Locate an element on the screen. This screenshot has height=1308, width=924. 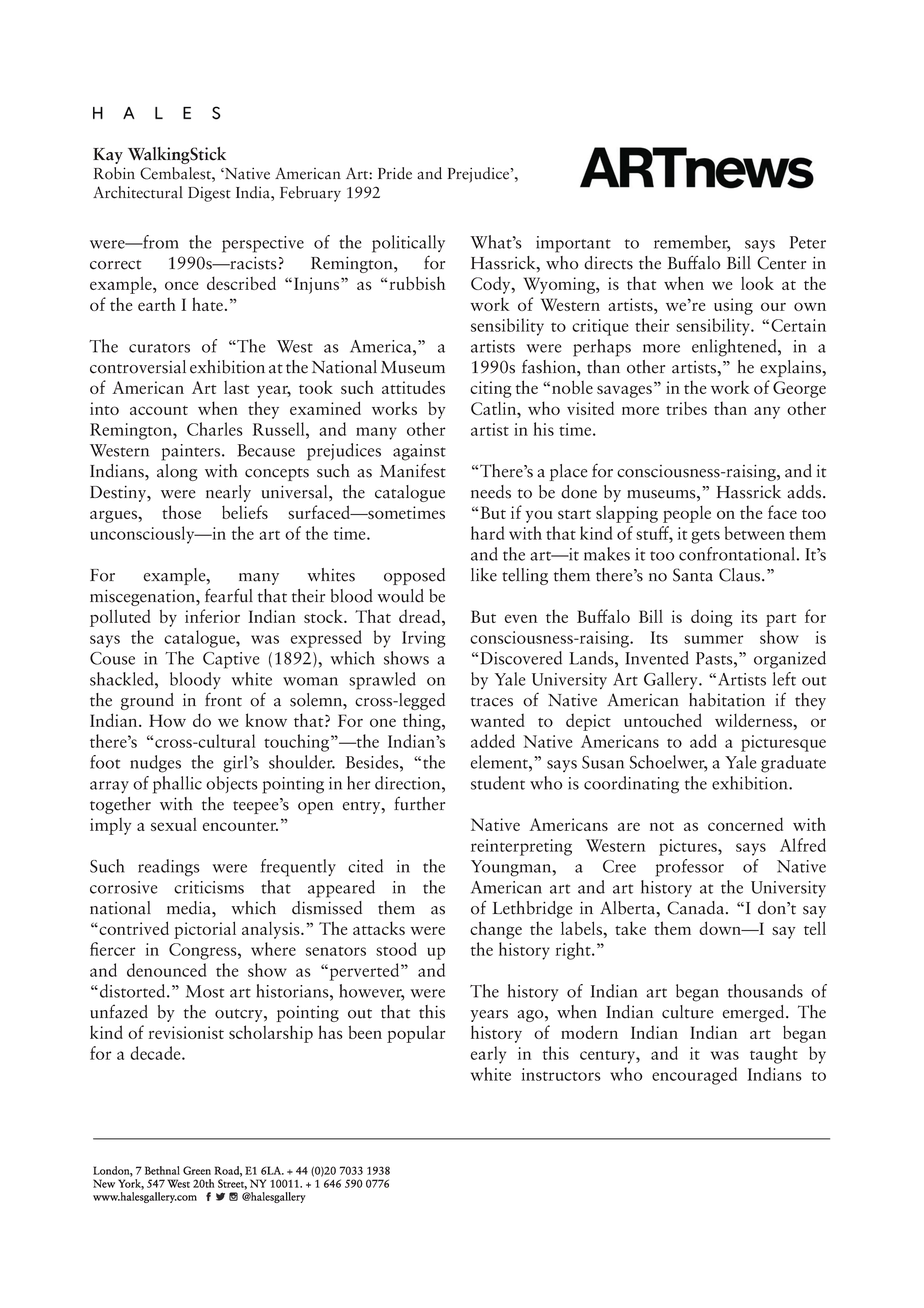
ground is located at coordinates (147, 701).
